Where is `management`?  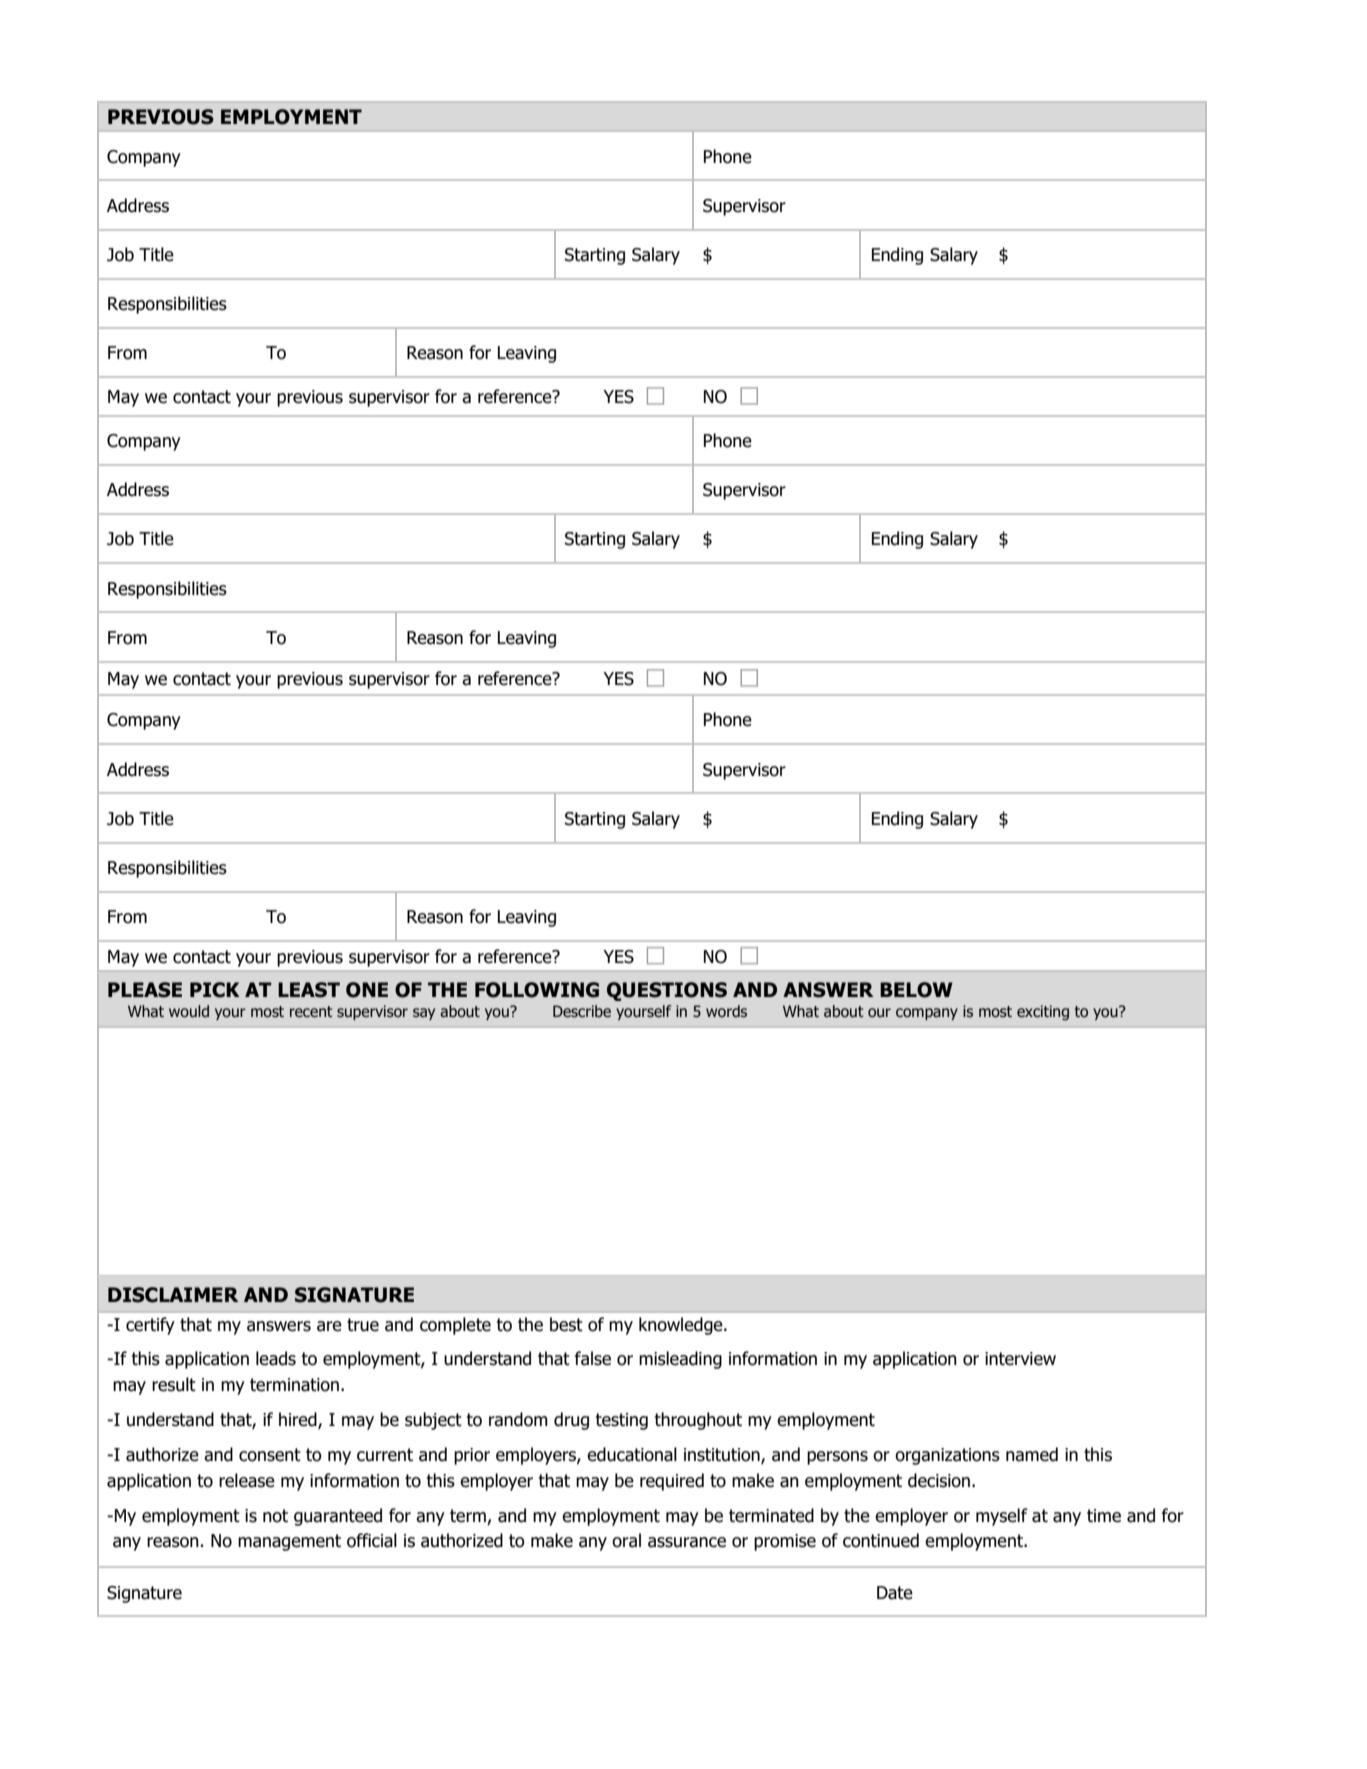 management is located at coordinates (289, 1542).
